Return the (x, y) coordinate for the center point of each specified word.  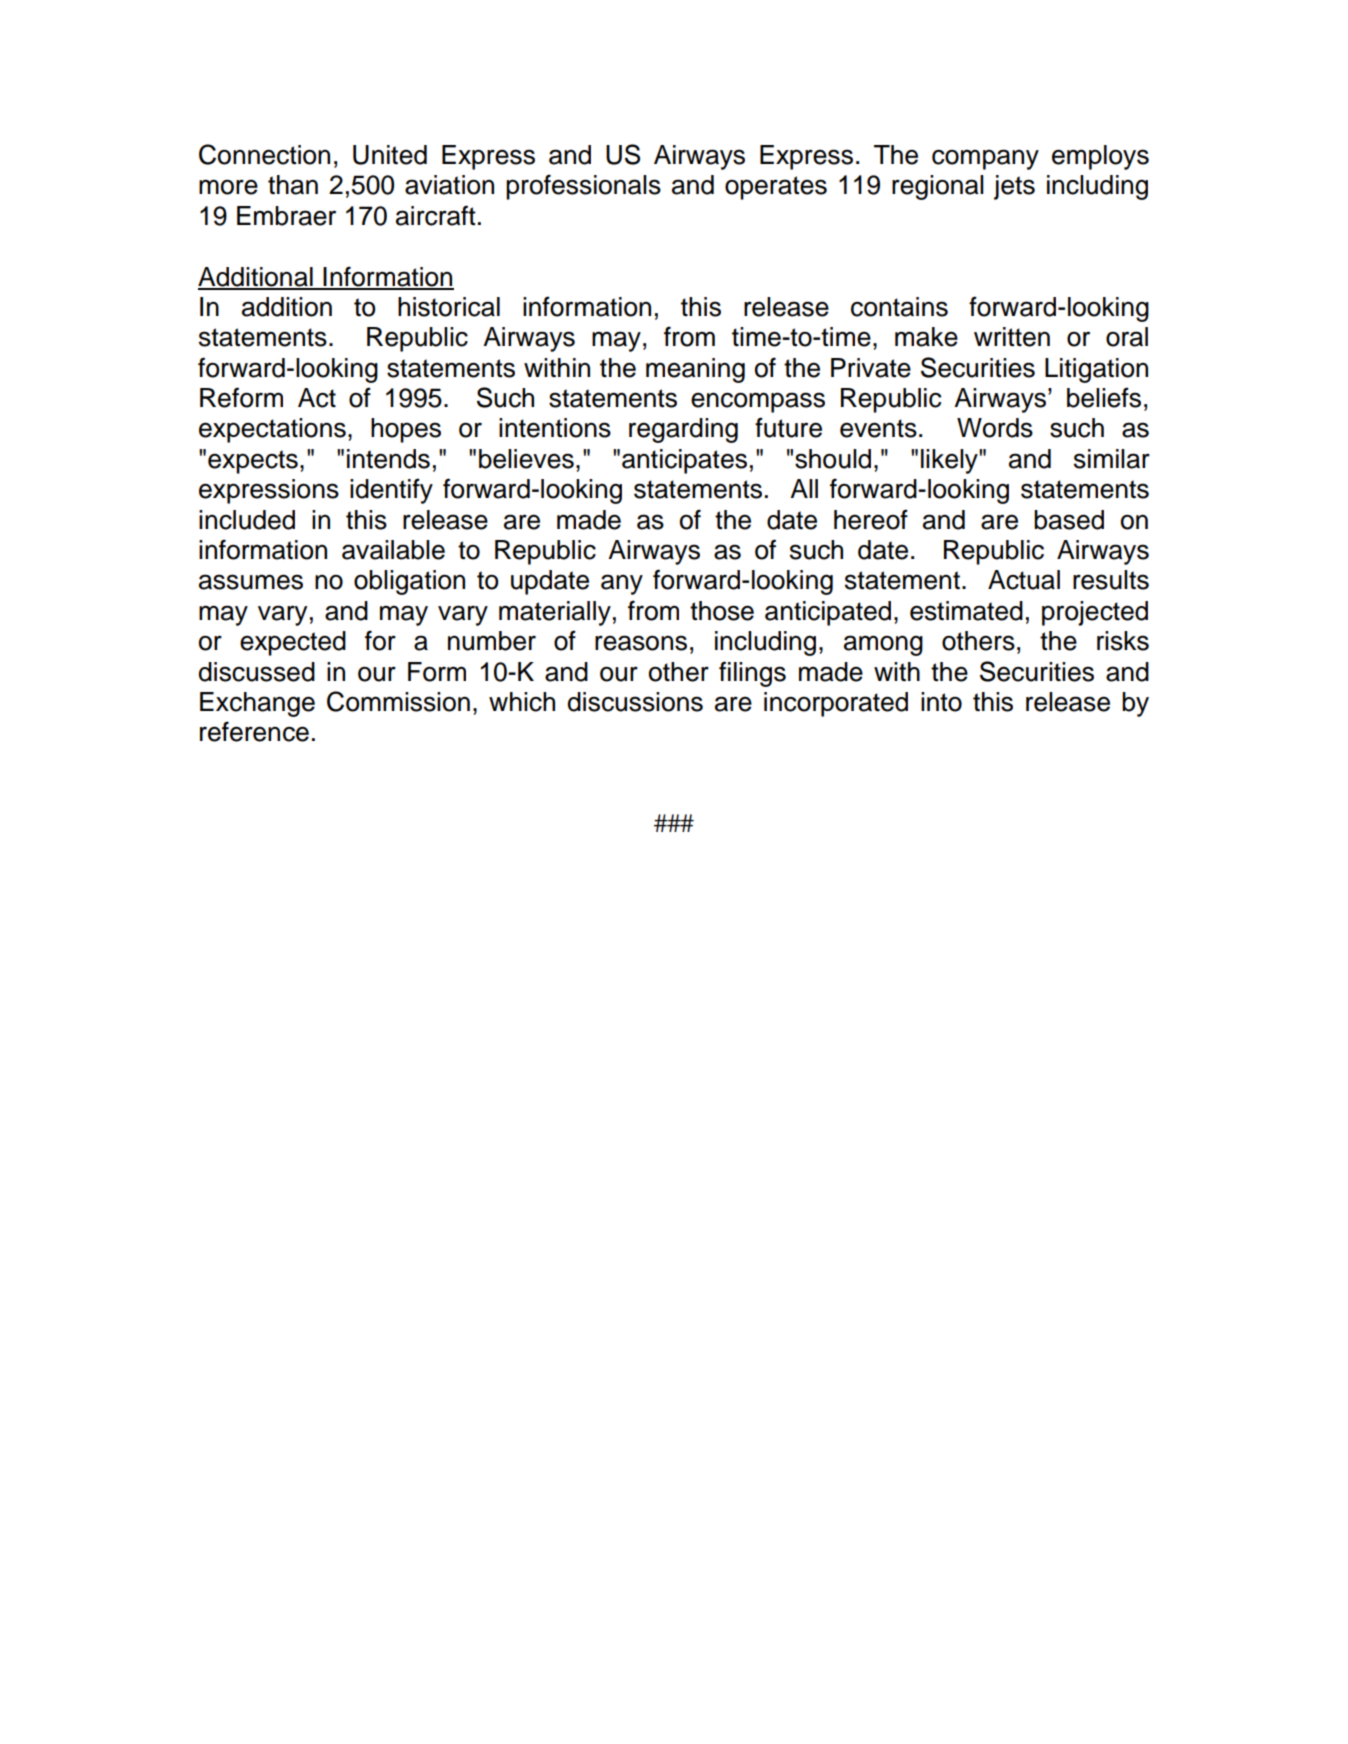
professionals (583, 187)
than (293, 185)
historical (449, 307)
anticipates (684, 461)
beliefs (1104, 397)
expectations (272, 430)
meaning (695, 370)
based (1069, 520)
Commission (398, 701)
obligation (409, 582)
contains (899, 307)
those (722, 611)
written (1012, 337)
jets (1014, 187)
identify (391, 491)
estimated (966, 611)
